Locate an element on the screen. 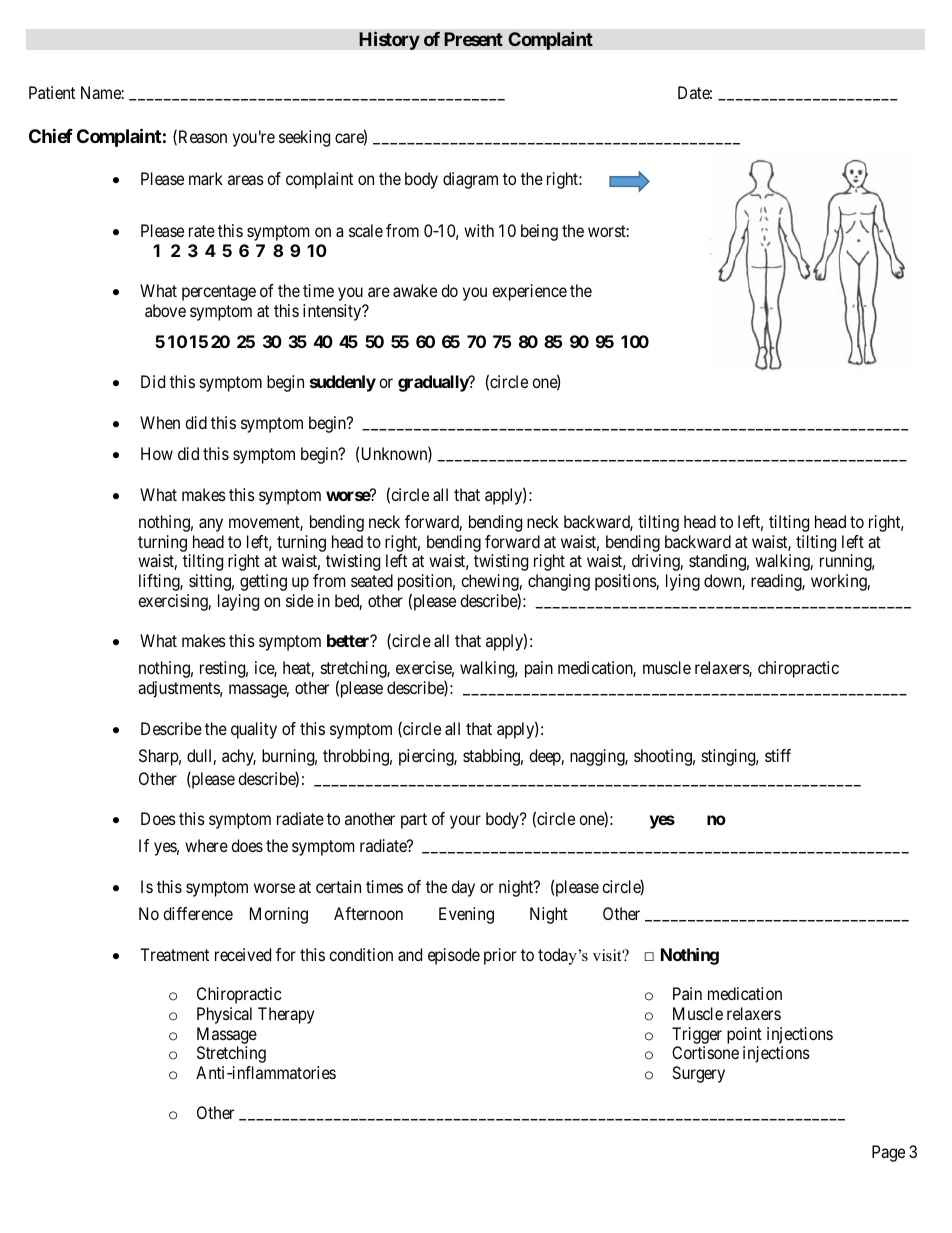 The width and height of the screenshot is (952, 1233). being is located at coordinates (539, 232).
